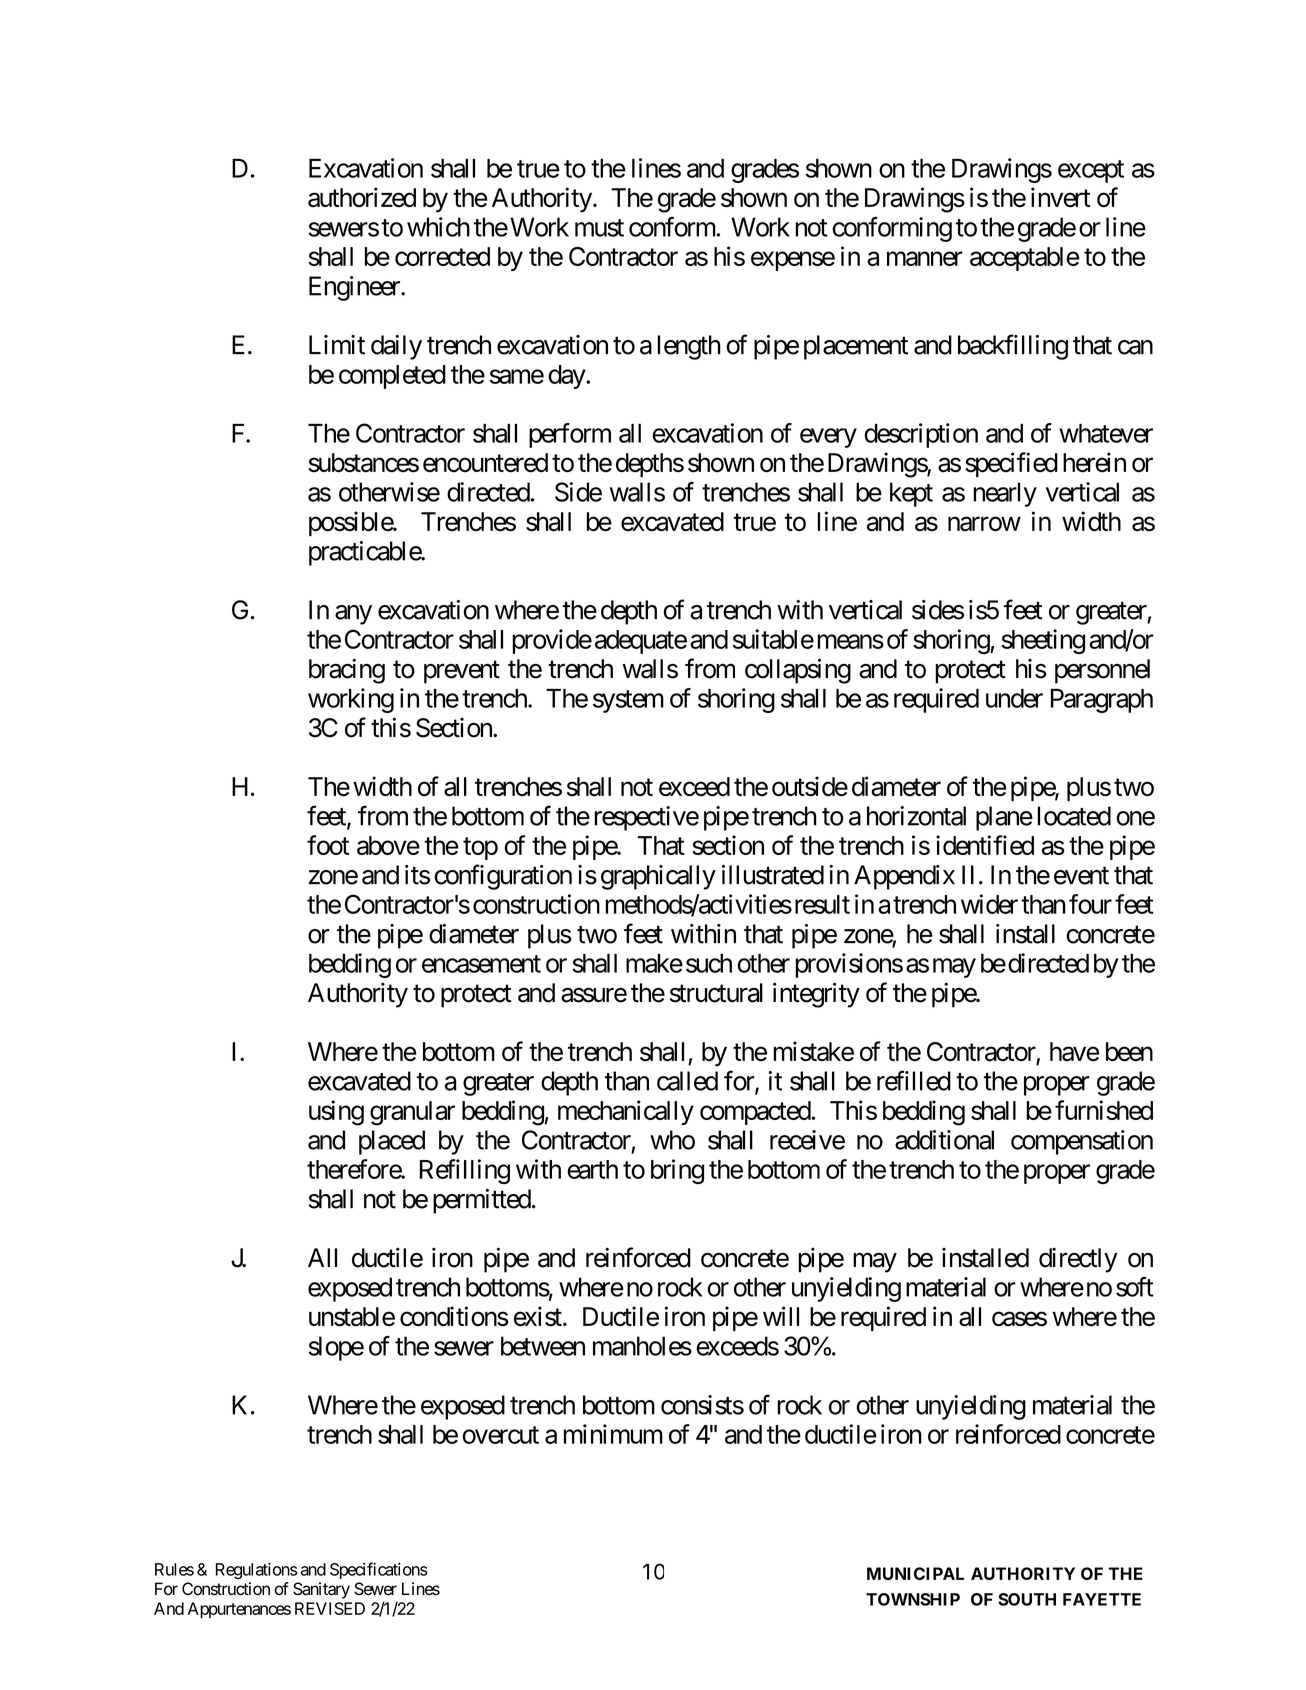 The height and width of the screenshot is (1690, 1306). What do you see at coordinates (989, 904) in the screenshot?
I see `wider` at bounding box center [989, 904].
